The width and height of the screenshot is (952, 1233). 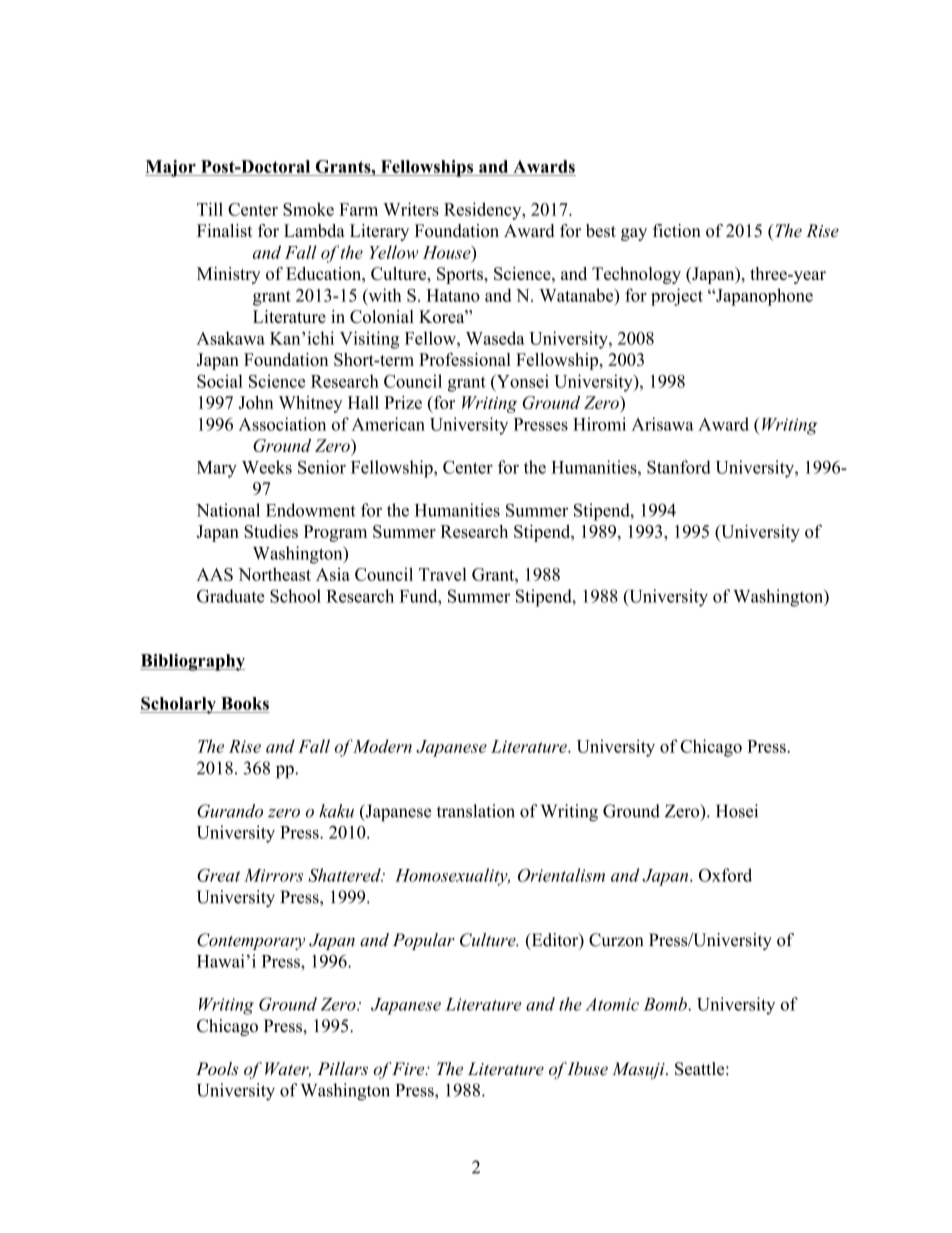 I want to click on Writers, so click(x=411, y=209).
